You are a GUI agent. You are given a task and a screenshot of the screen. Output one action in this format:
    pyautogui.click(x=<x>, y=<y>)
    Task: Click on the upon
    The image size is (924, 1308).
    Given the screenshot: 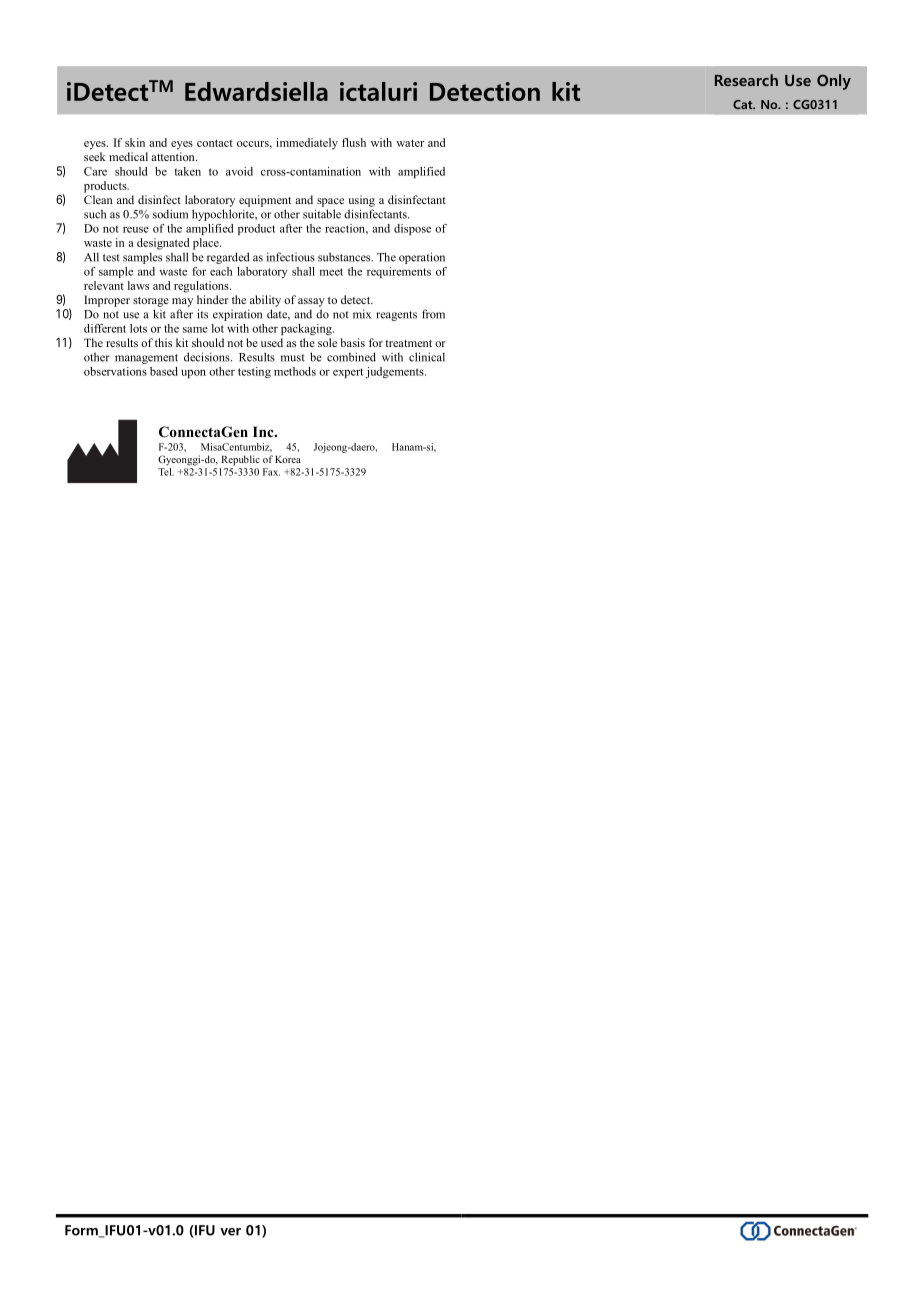 What is the action you would take?
    pyautogui.click(x=193, y=374)
